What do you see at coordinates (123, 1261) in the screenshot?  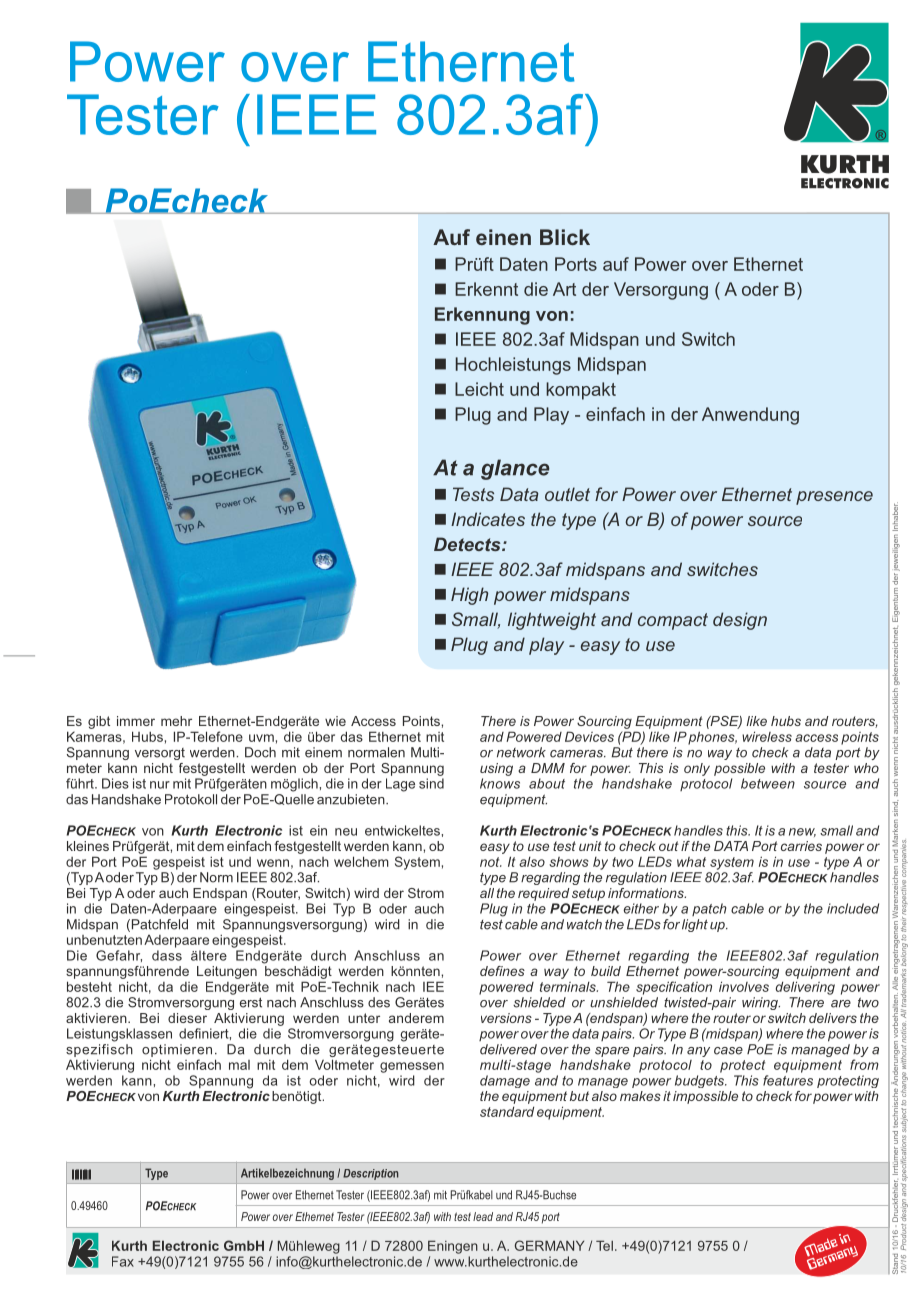 I see `Fax` at bounding box center [123, 1261].
